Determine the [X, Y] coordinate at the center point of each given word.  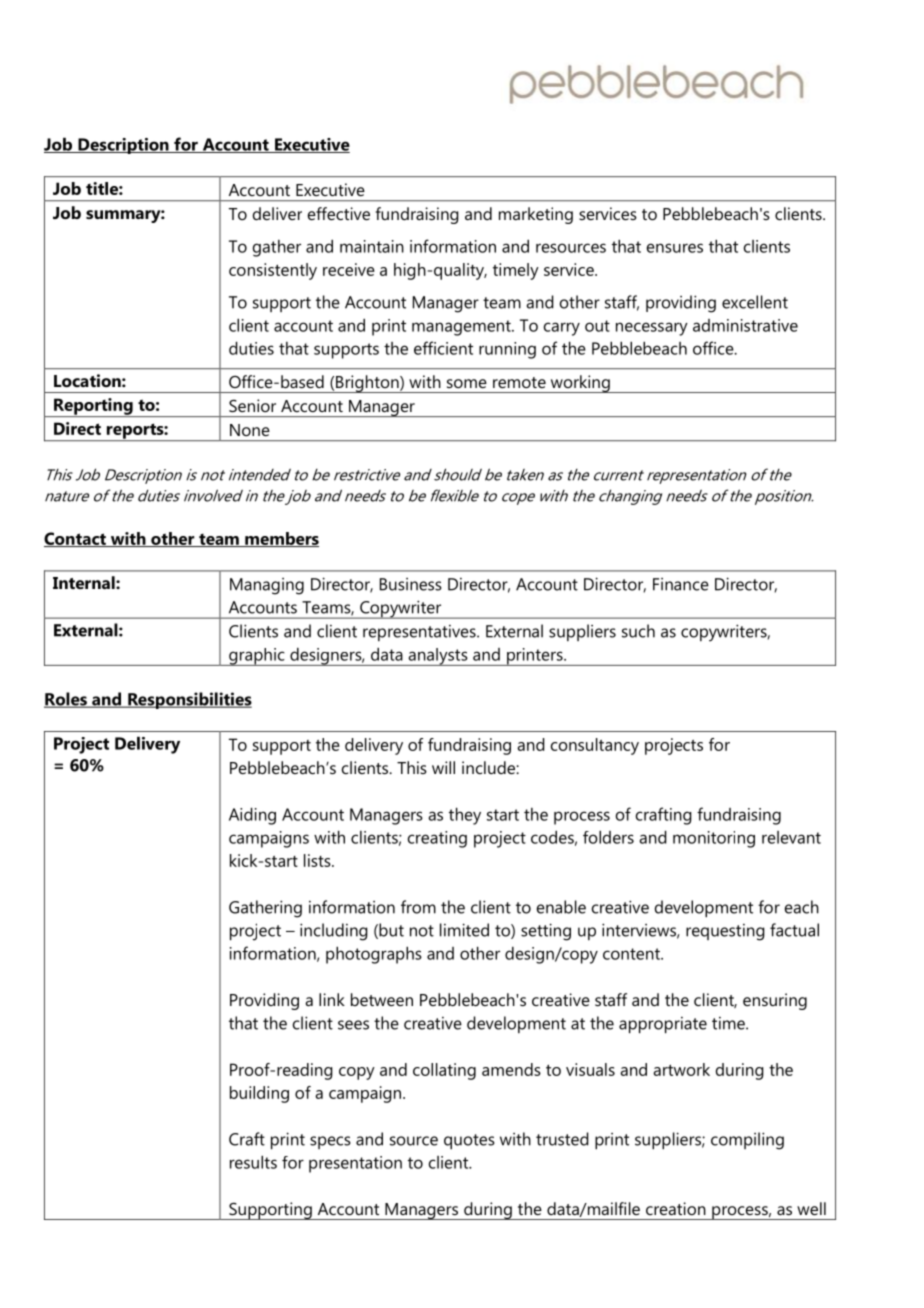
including [334, 932]
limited [464, 930]
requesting [725, 932]
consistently [273, 271]
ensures [675, 248]
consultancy [595, 746]
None [250, 430]
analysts [438, 657]
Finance [681, 584]
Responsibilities [189, 700]
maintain [372, 246]
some [467, 383]
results [253, 1162]
